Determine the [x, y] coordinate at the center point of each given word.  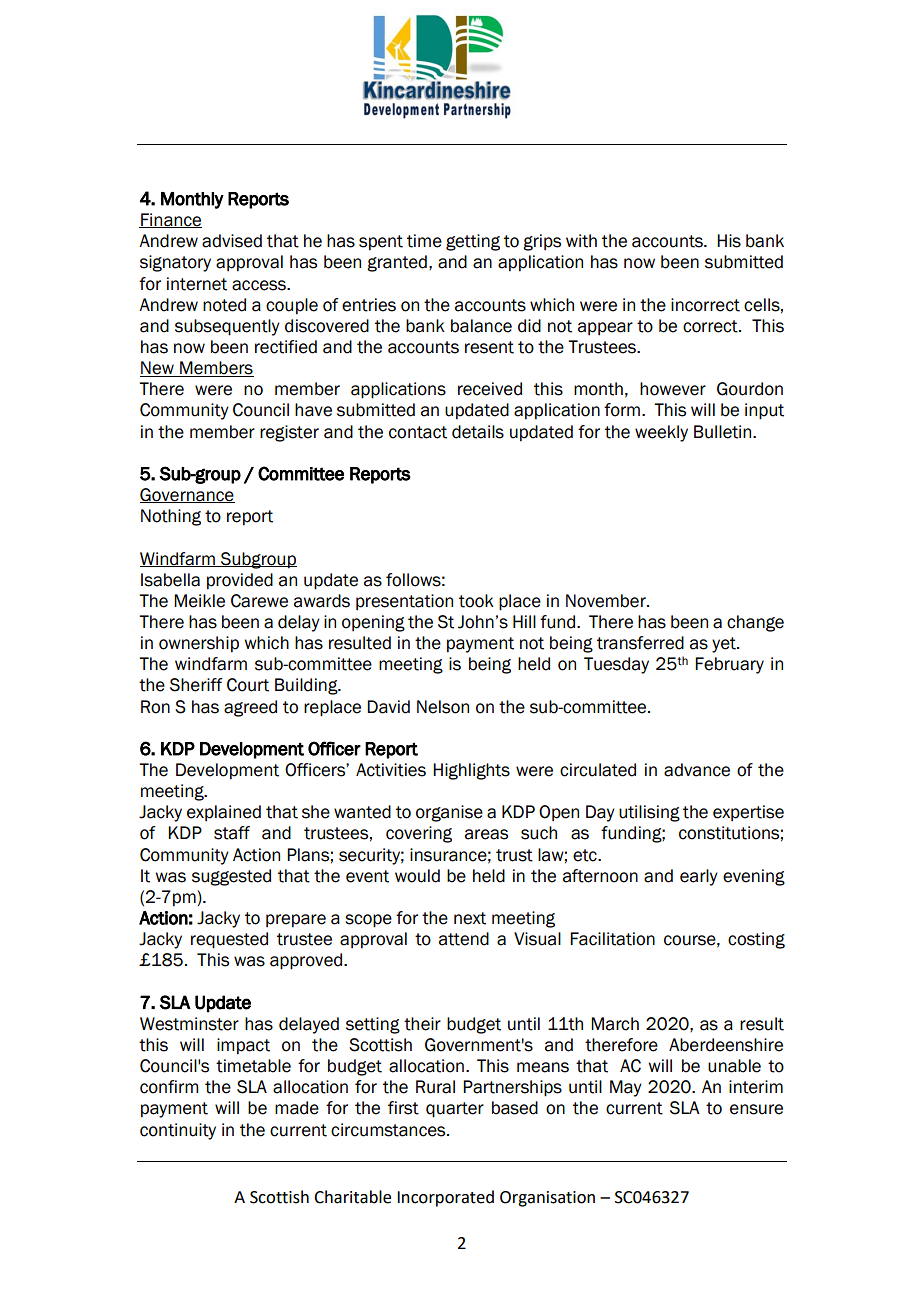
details [478, 432]
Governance [187, 495]
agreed [250, 708]
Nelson [443, 707]
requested [229, 940]
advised [232, 241]
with [581, 241]
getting [473, 242]
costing [756, 940]
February [729, 665]
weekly [661, 433]
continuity [178, 1131]
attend [464, 939]
